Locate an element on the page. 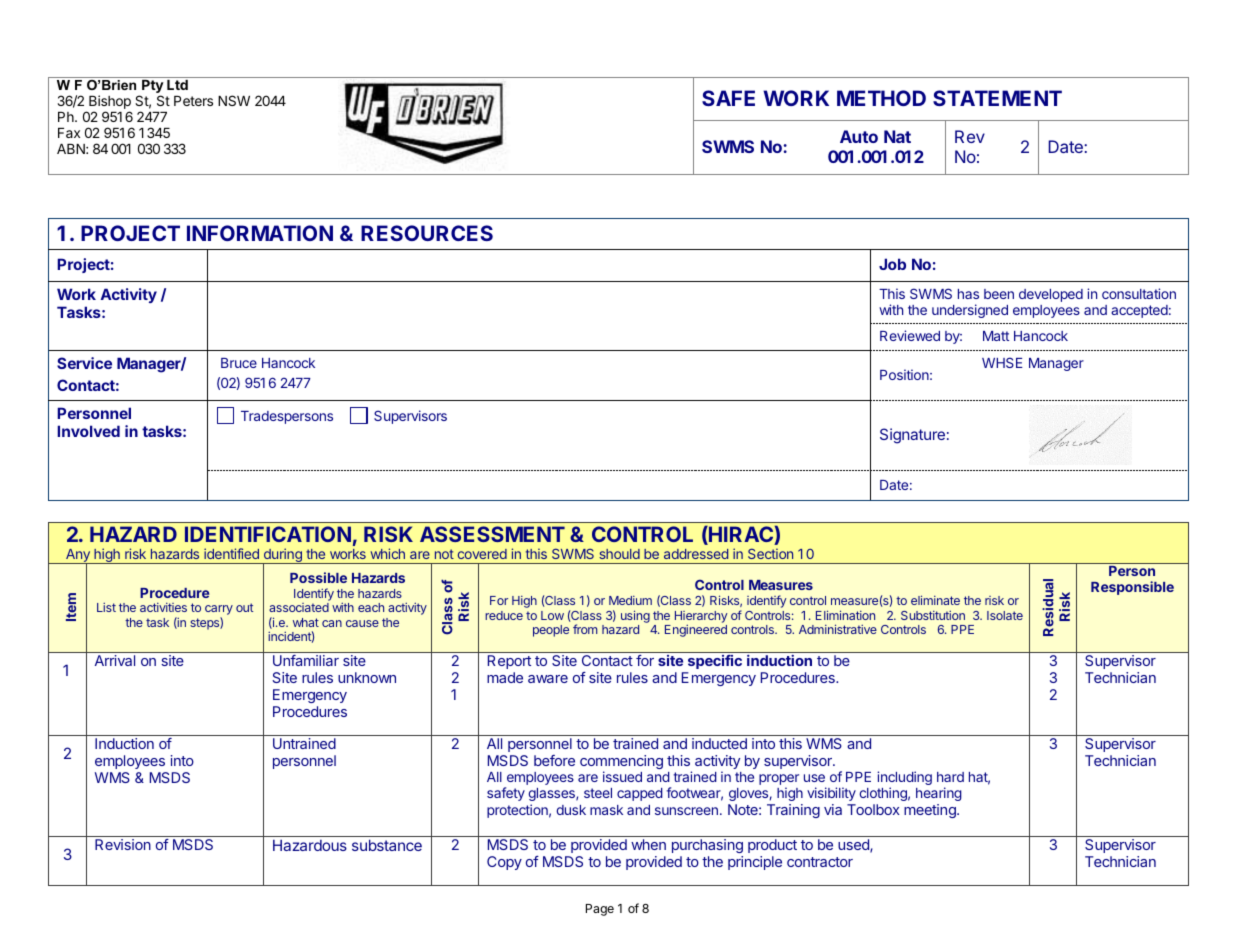 Image resolution: width=1233 pixels, height=952 pixels. eliminate is located at coordinates (935, 600).
